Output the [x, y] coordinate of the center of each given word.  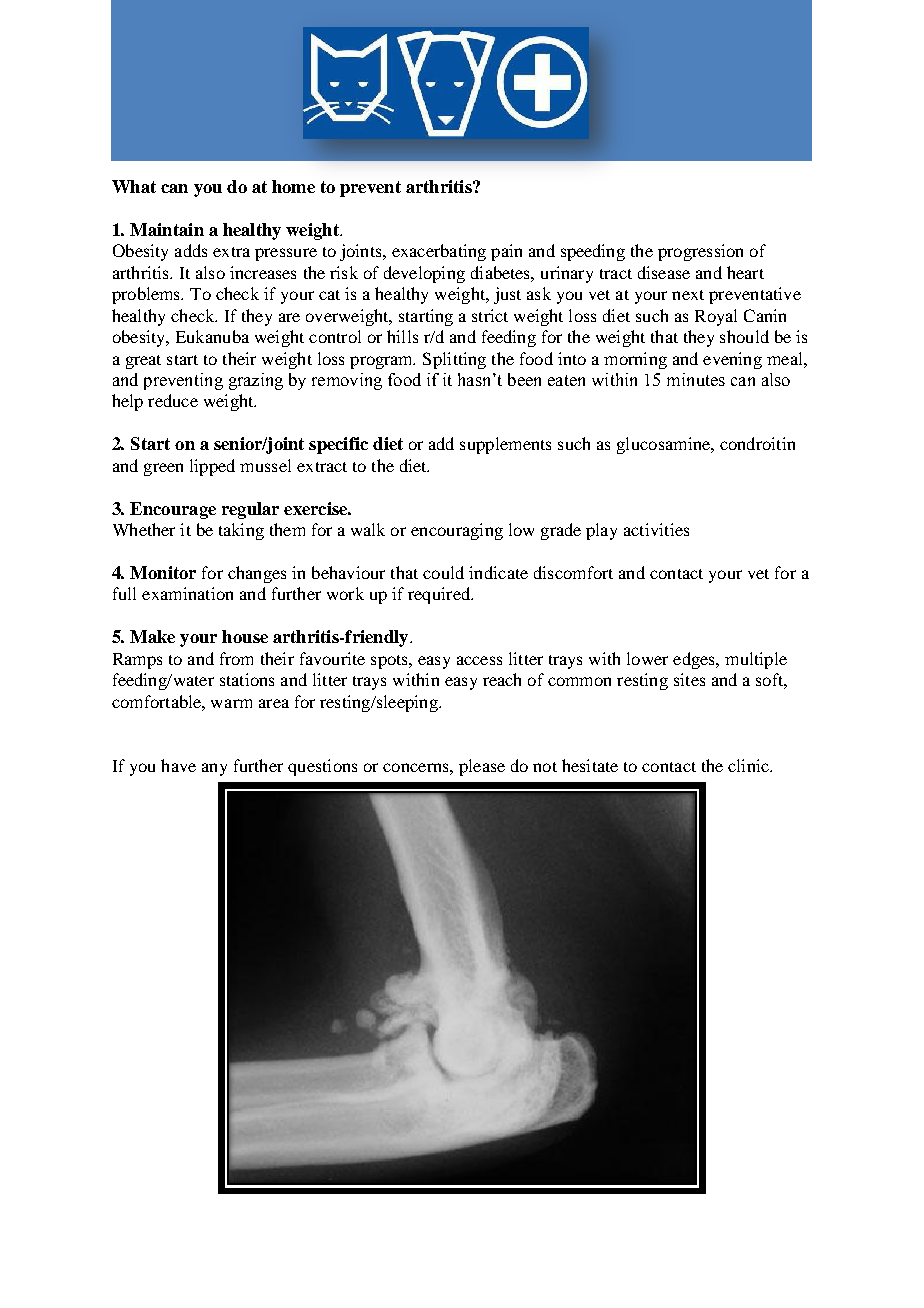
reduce [173, 400]
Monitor [163, 572]
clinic [749, 765]
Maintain [167, 229]
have [178, 765]
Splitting [454, 360]
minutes [696, 379]
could [443, 572]
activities [656, 529]
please [482, 767]
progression [700, 252]
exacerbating [439, 252]
